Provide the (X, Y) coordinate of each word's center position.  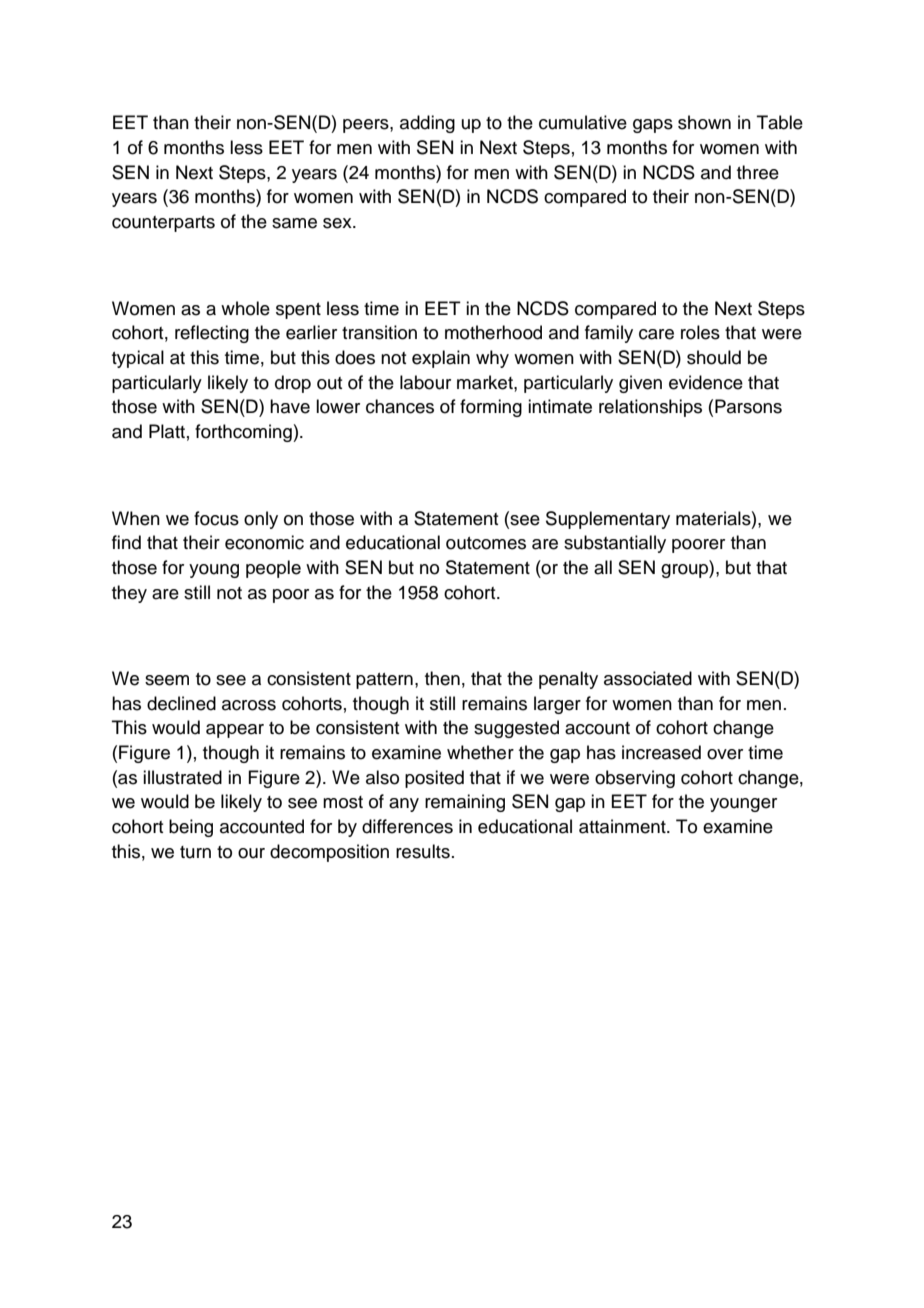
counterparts (163, 224)
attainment (623, 826)
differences (407, 826)
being (191, 828)
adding (427, 124)
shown (704, 122)
